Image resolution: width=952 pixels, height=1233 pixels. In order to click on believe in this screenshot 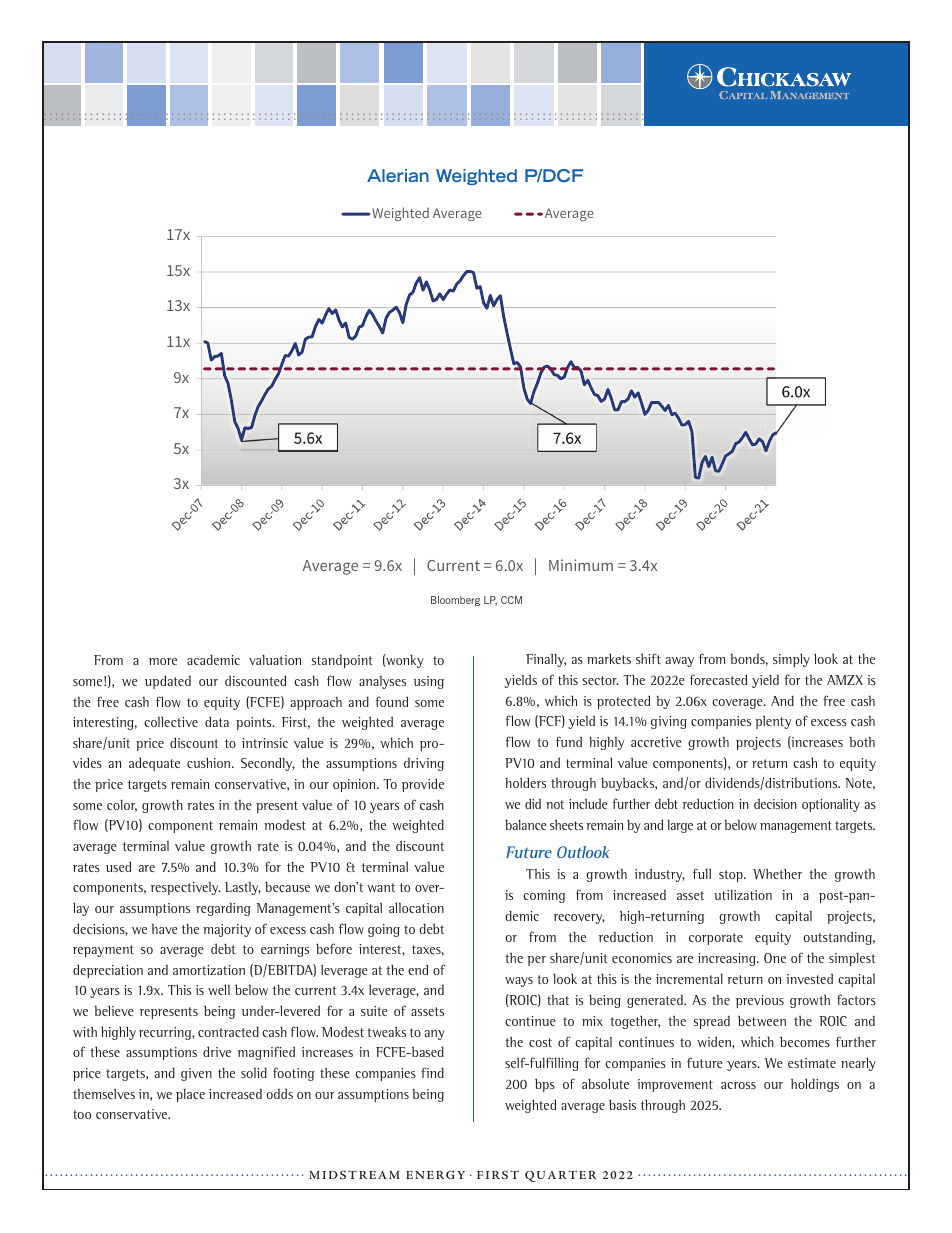, I will do `click(114, 1010)`.
